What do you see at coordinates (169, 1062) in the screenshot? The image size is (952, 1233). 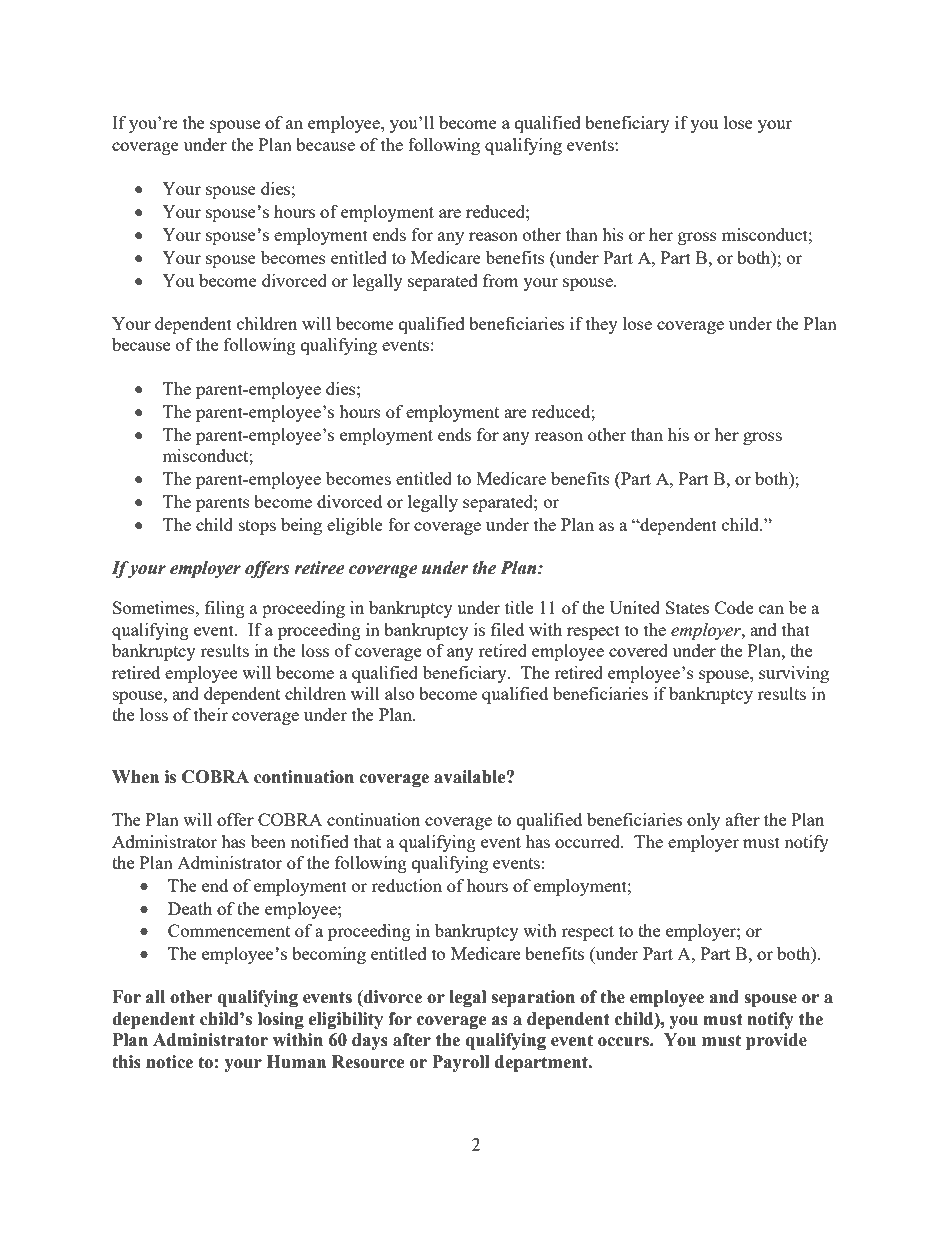 I see `notice` at bounding box center [169, 1062].
